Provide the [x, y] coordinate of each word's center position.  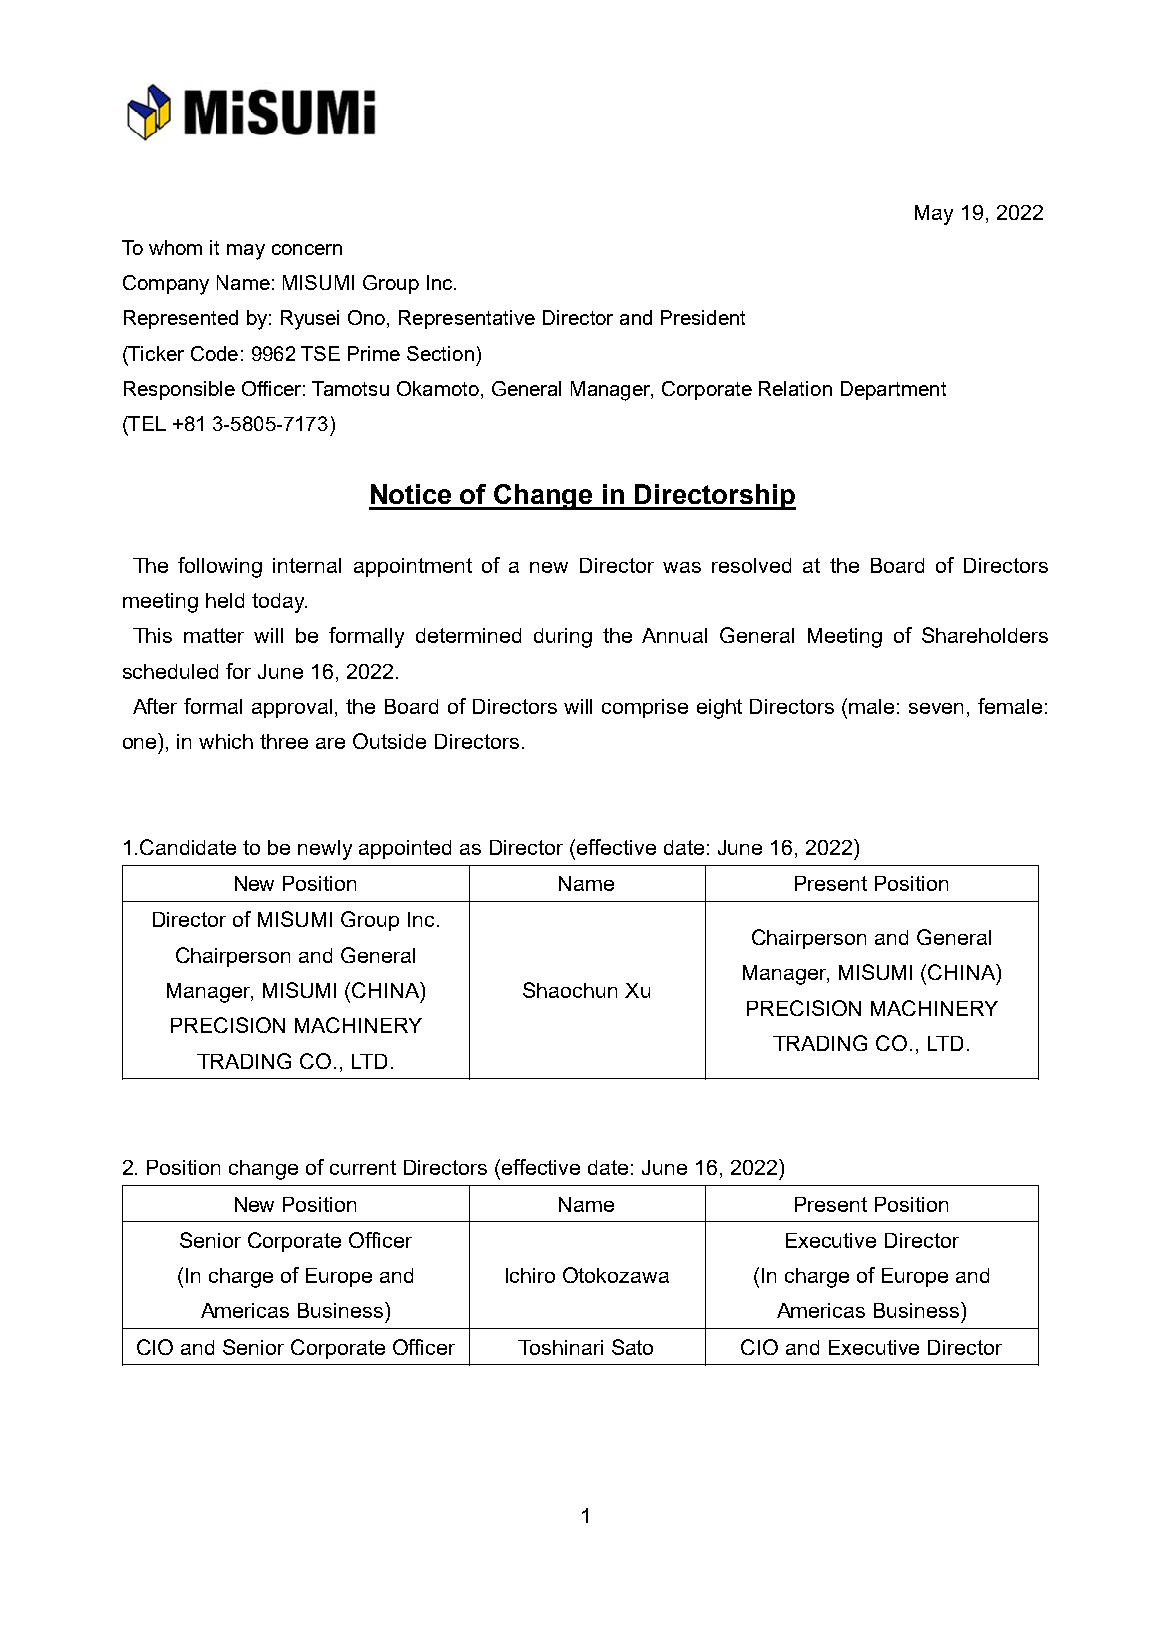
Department [893, 390]
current [363, 1167]
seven [936, 708]
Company [166, 285]
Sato [632, 1347]
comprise [645, 708]
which [226, 741]
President [703, 317]
